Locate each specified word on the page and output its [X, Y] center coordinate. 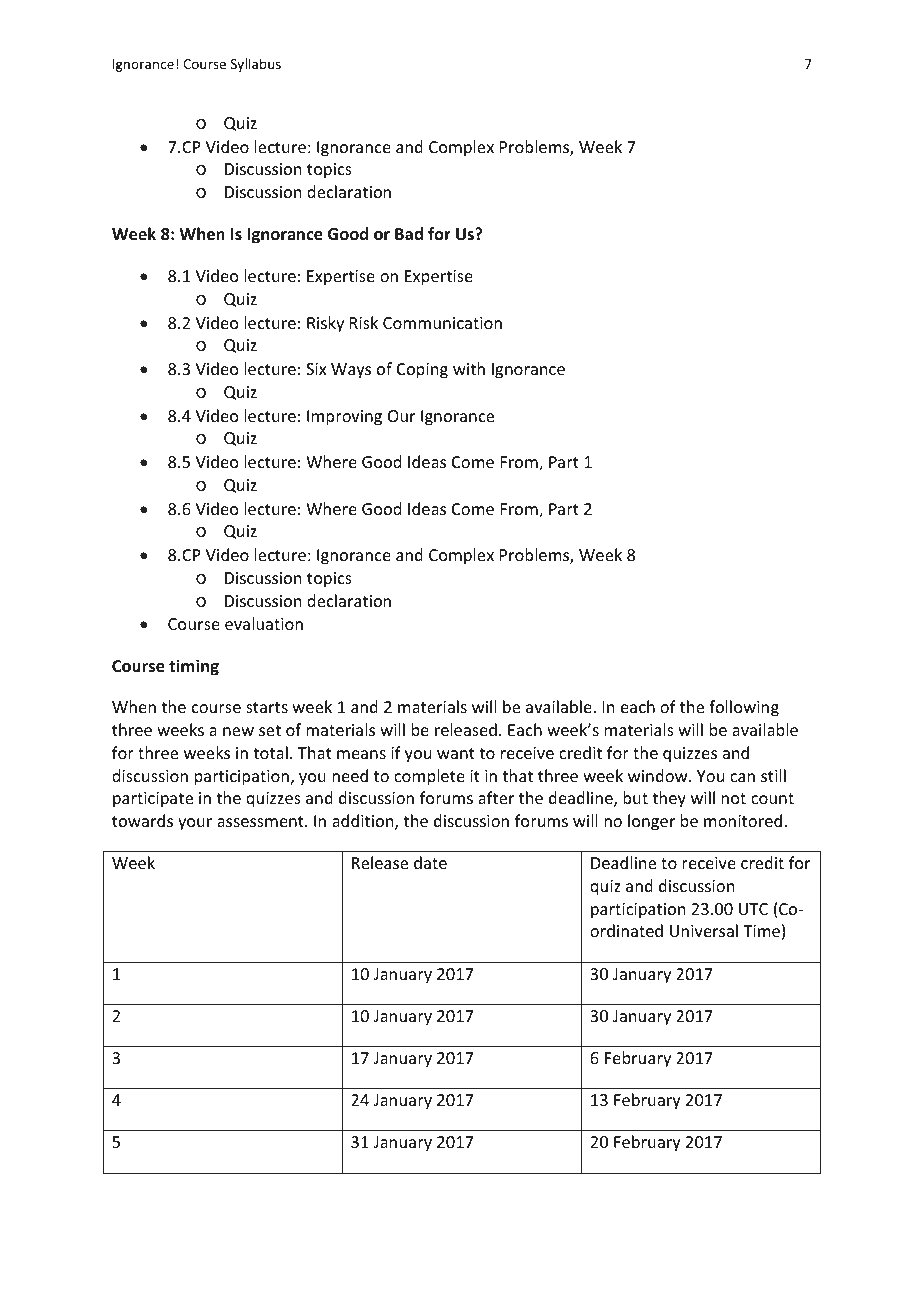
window [659, 775]
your [195, 824]
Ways [351, 371]
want [456, 753]
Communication [442, 323]
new [238, 731]
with [469, 368]
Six [316, 369]
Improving [344, 418]
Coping [422, 371]
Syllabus [256, 65]
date [430, 862]
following [744, 708]
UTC [753, 909]
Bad [409, 233]
